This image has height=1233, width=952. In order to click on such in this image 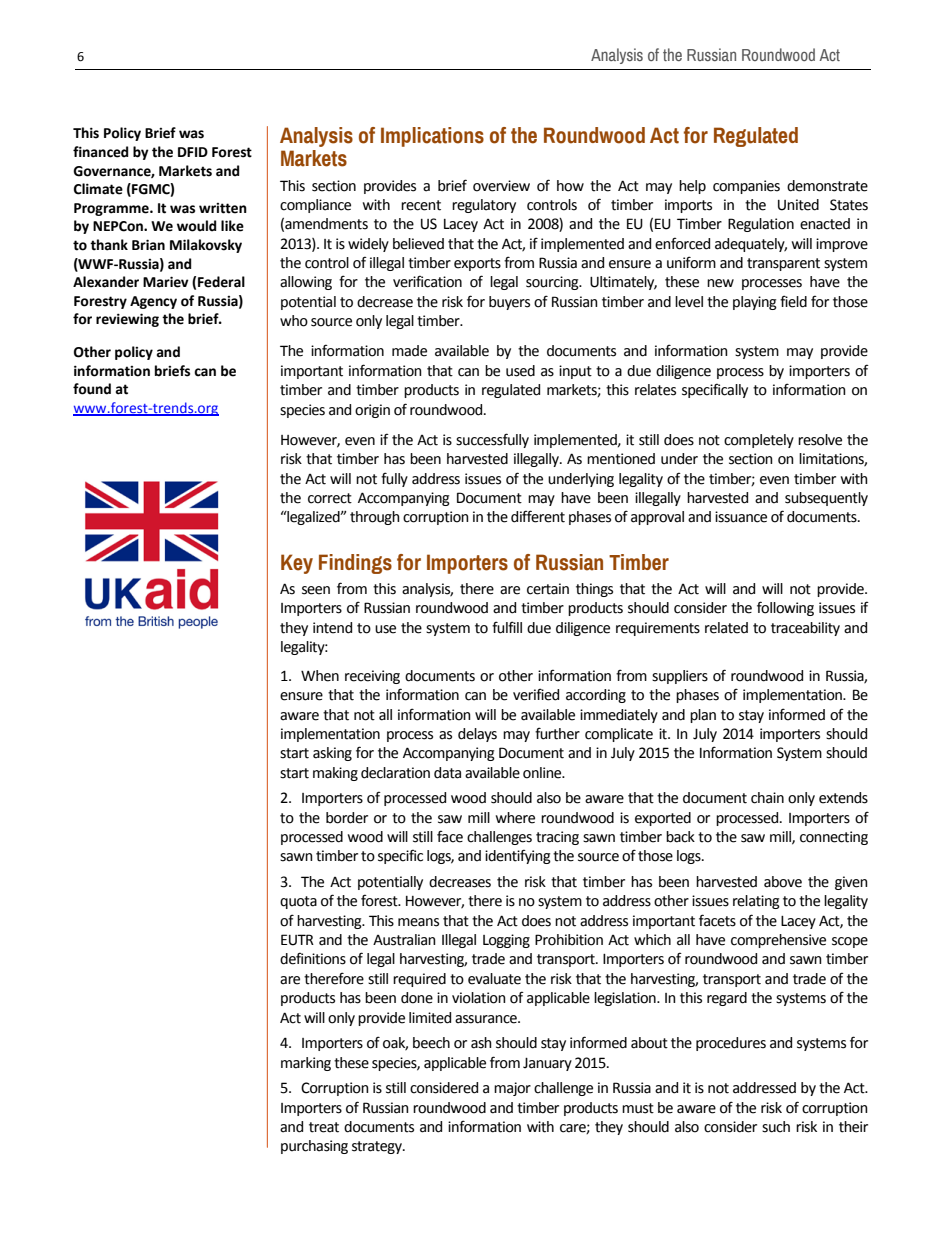, I will do `click(776, 1127)`.
